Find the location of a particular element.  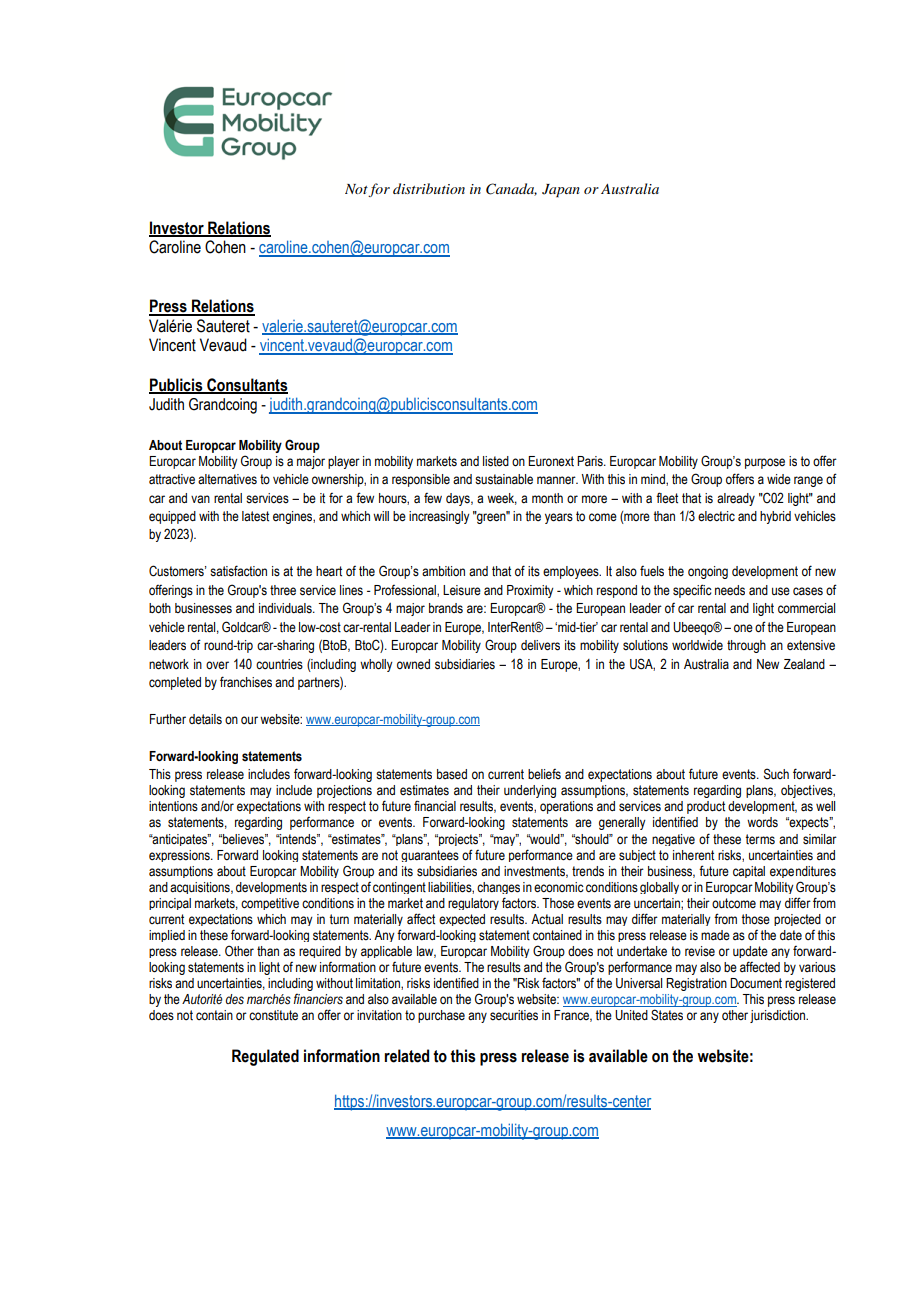

distribution is located at coordinates (429, 188).
